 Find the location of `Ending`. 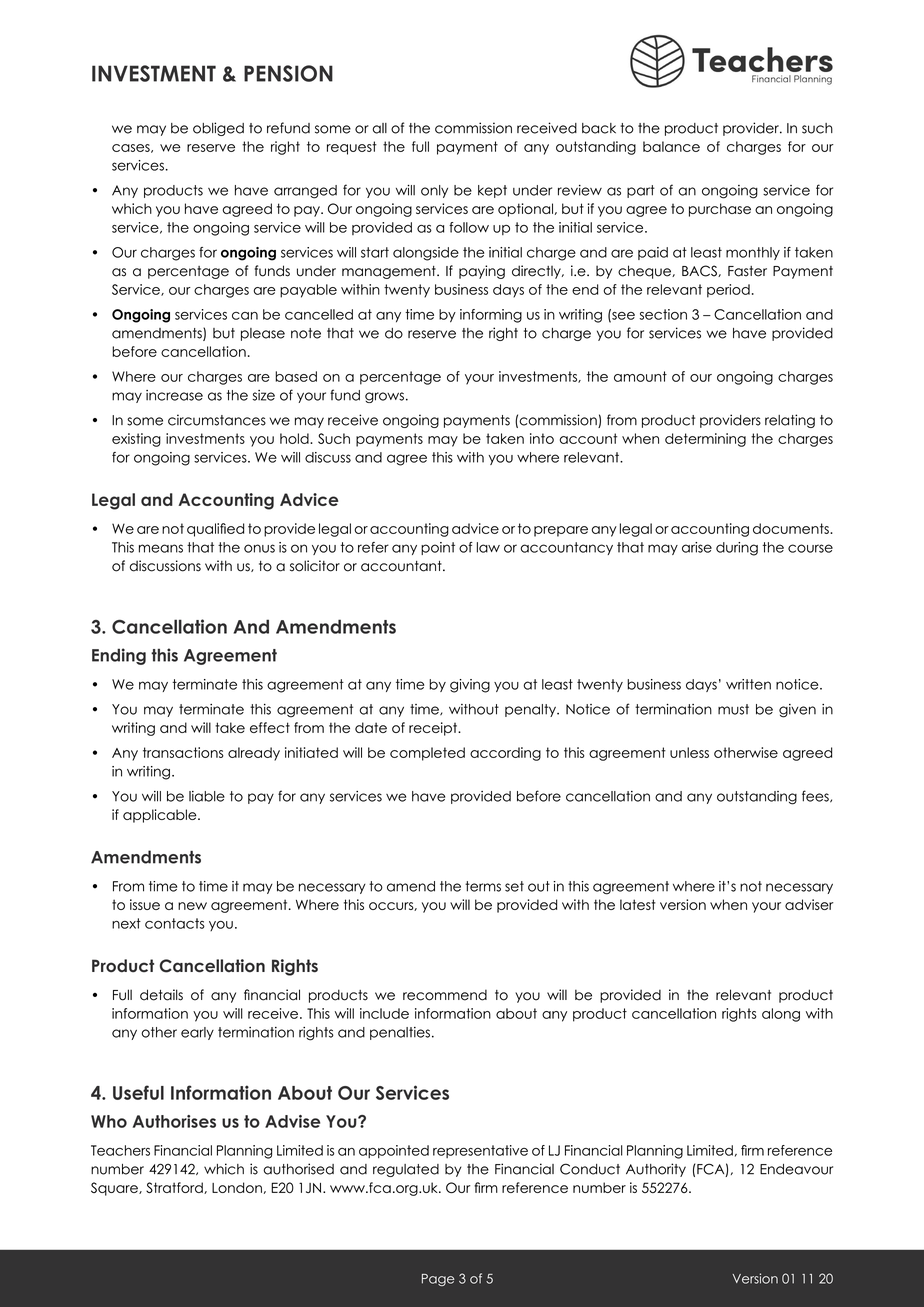

Ending is located at coordinates (119, 656).
